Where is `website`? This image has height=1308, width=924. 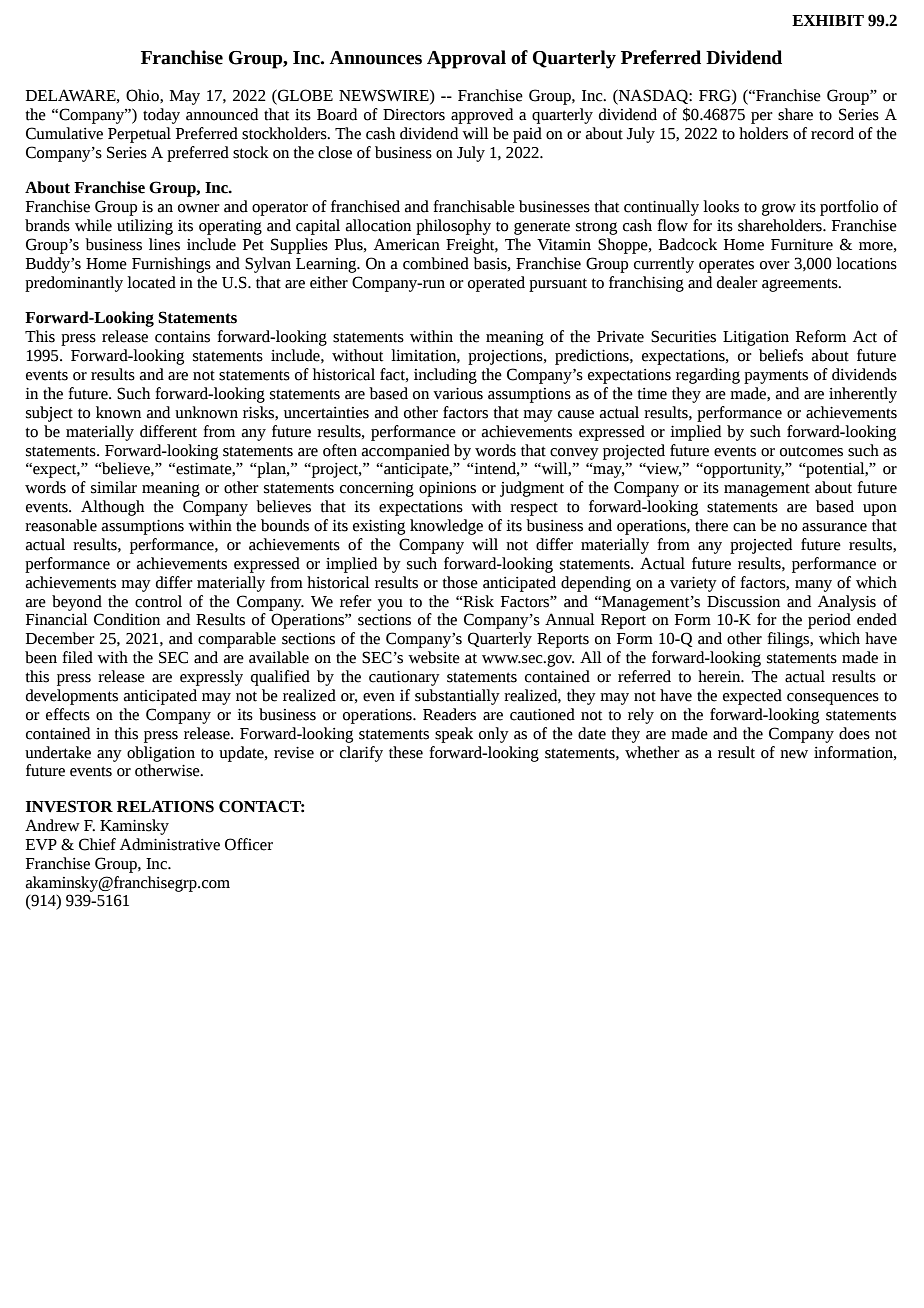 website is located at coordinates (434, 657).
